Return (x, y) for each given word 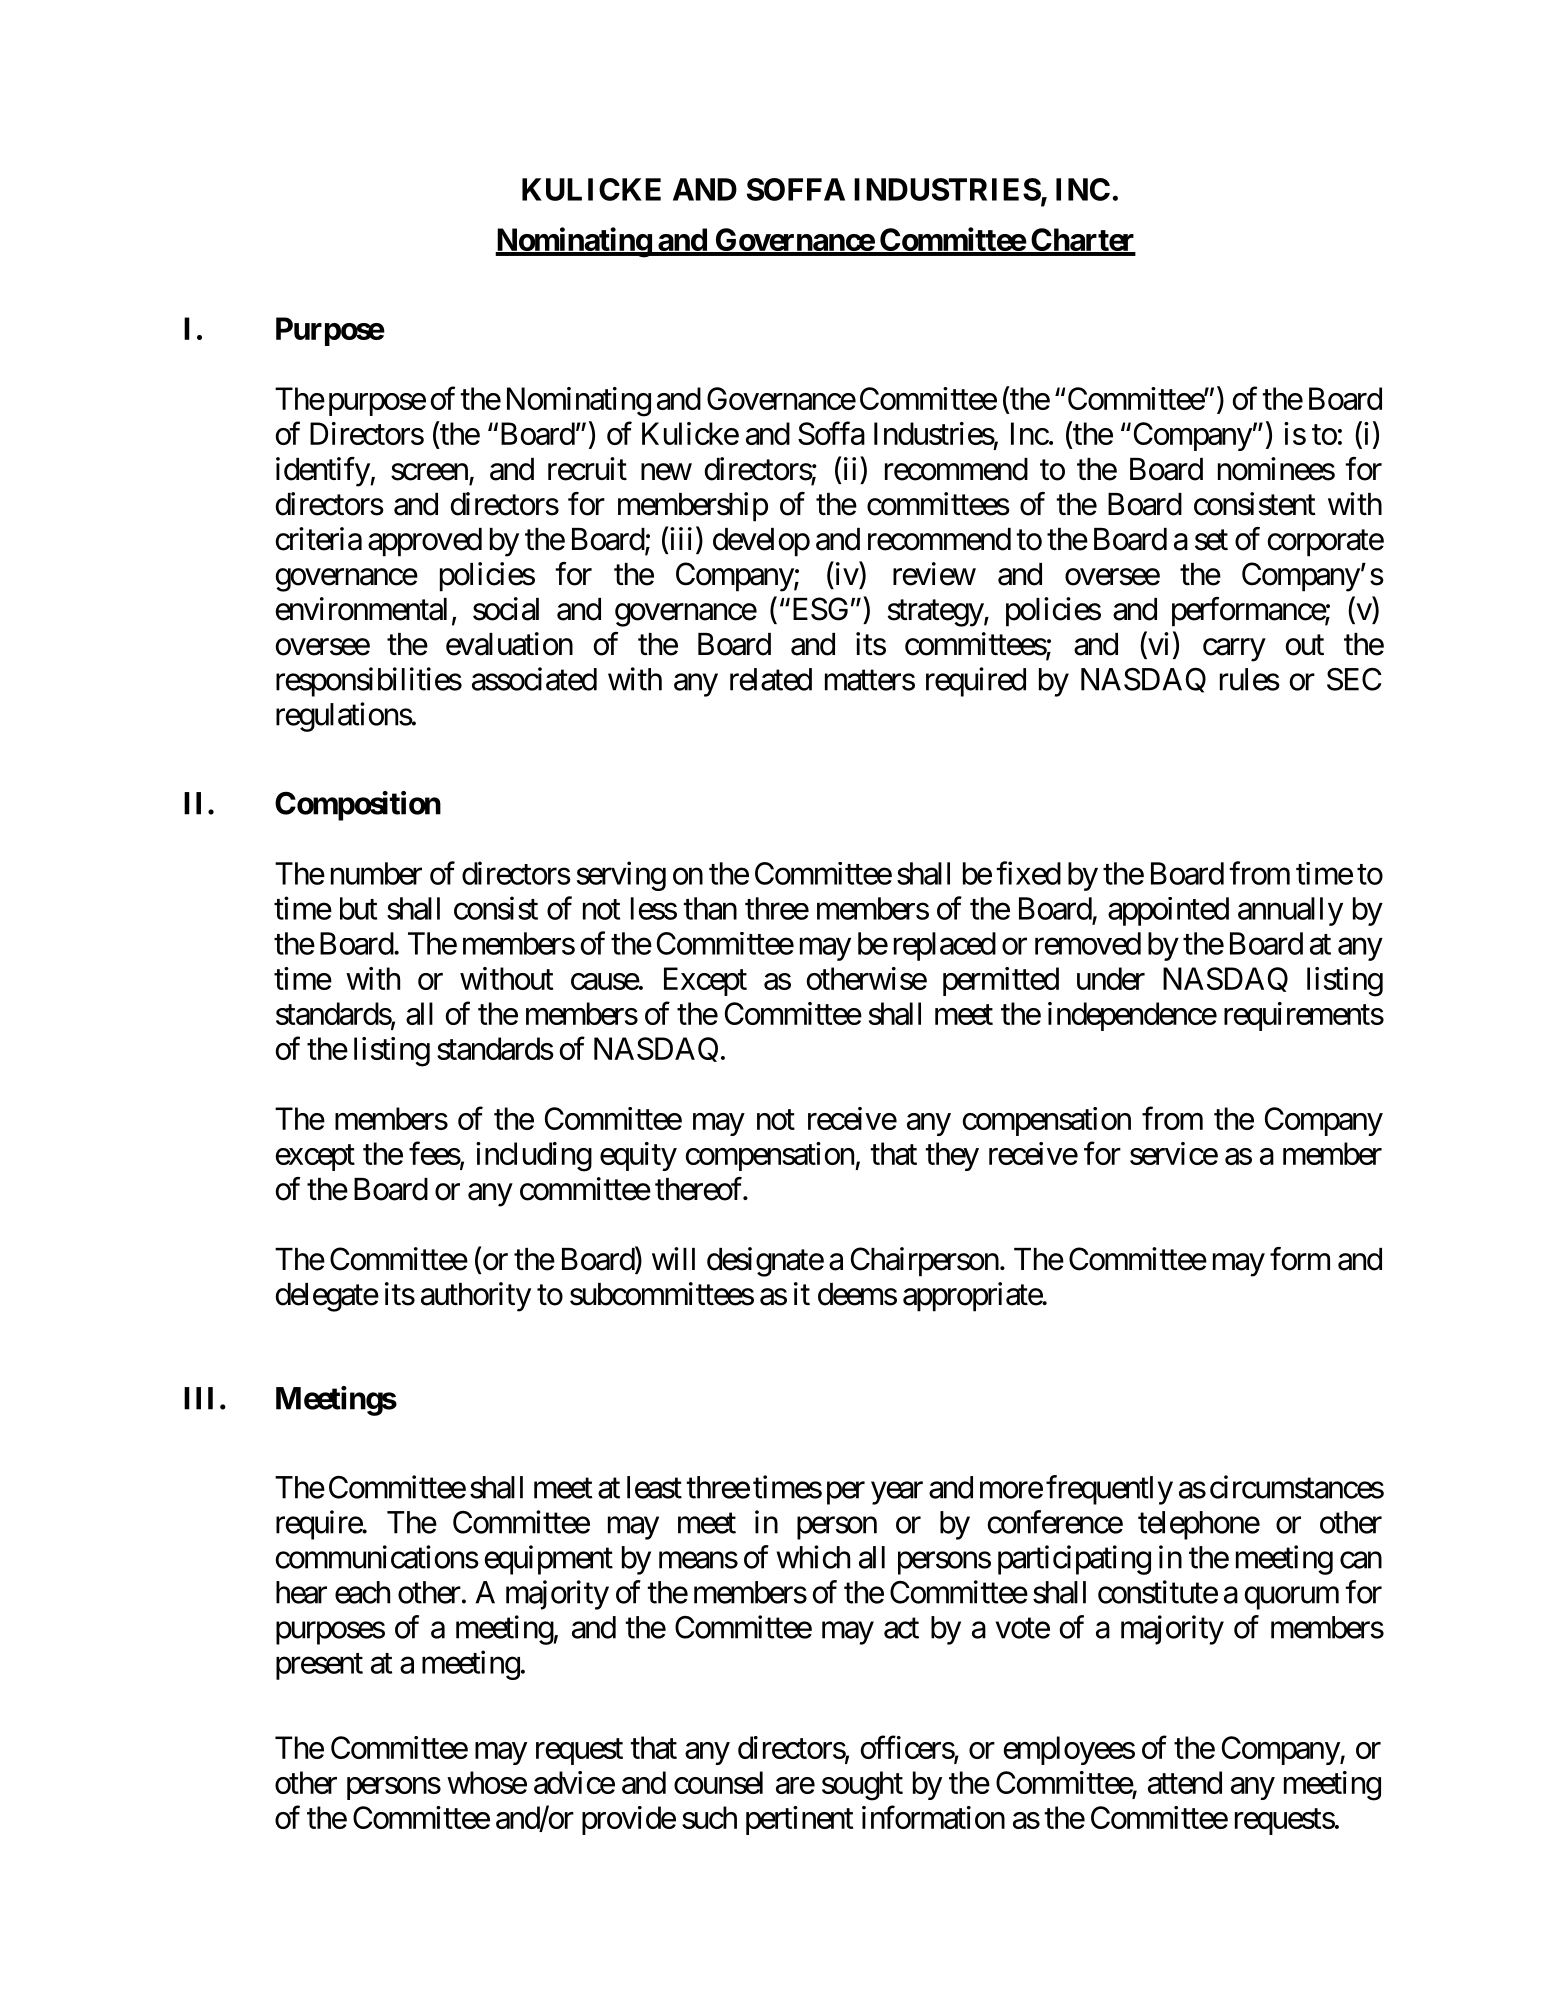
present (319, 1666)
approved (425, 542)
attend (1185, 1782)
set (1211, 540)
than (710, 908)
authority (476, 1297)
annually (1290, 911)
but (358, 908)
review (934, 574)
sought (862, 1786)
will (673, 1258)
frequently (1109, 1490)
